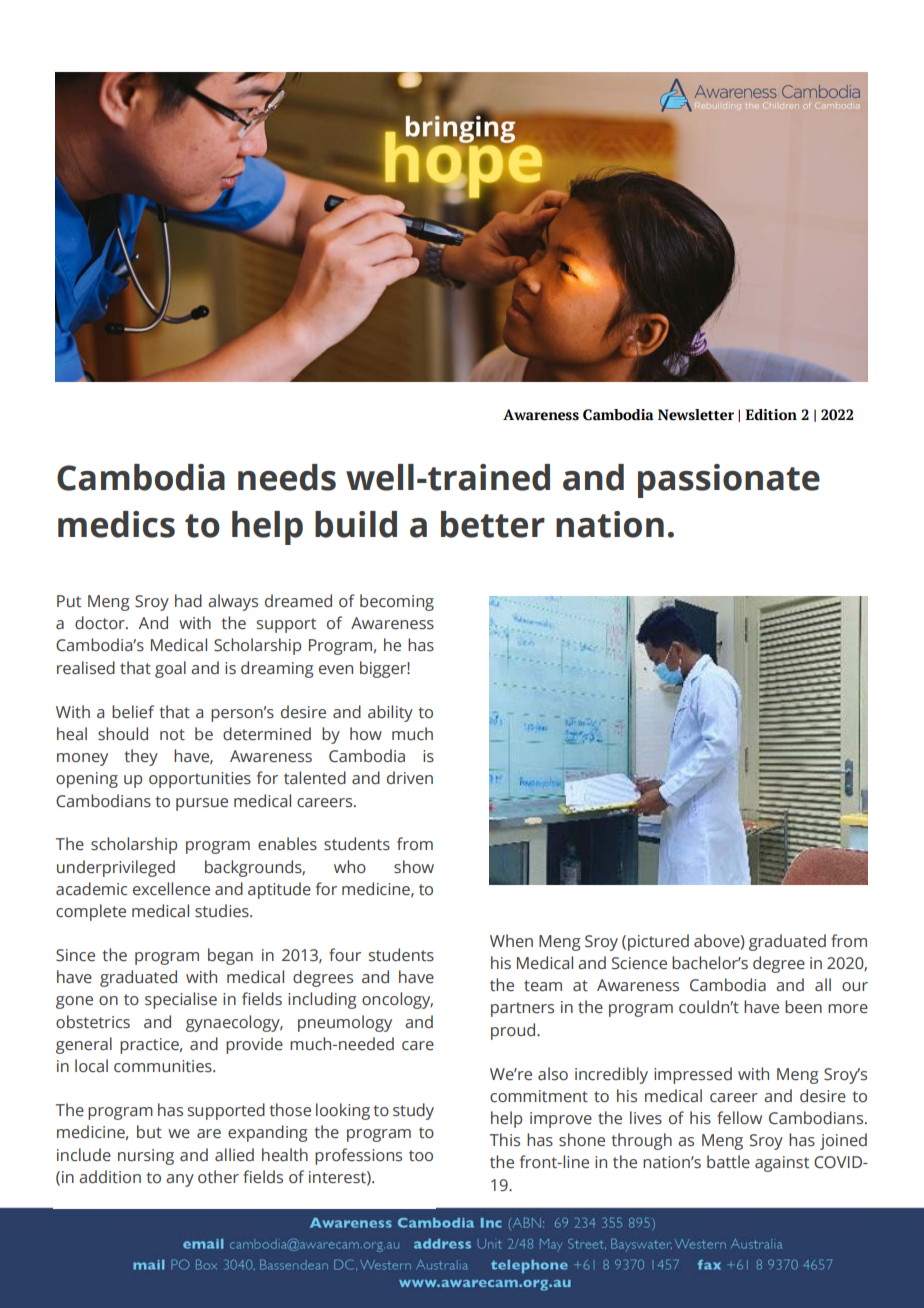  What do you see at coordinates (421, 1155) in the screenshot?
I see `too` at bounding box center [421, 1155].
